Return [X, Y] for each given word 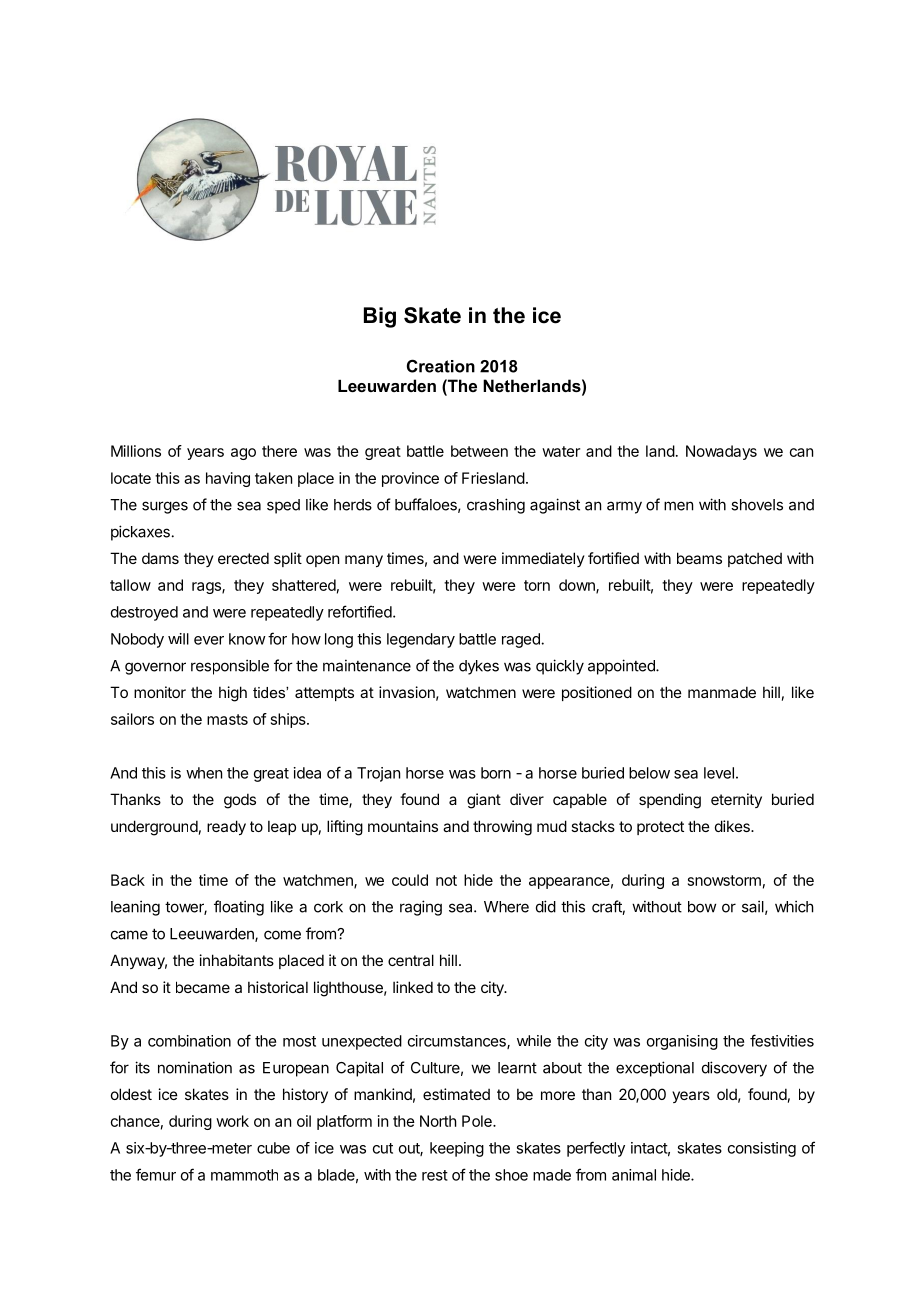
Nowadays [721, 452]
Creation [441, 366]
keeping [457, 1149]
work [232, 1121]
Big [380, 317]
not [446, 880]
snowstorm [724, 880]
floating [239, 908]
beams [699, 558]
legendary [421, 640]
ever [209, 640]
